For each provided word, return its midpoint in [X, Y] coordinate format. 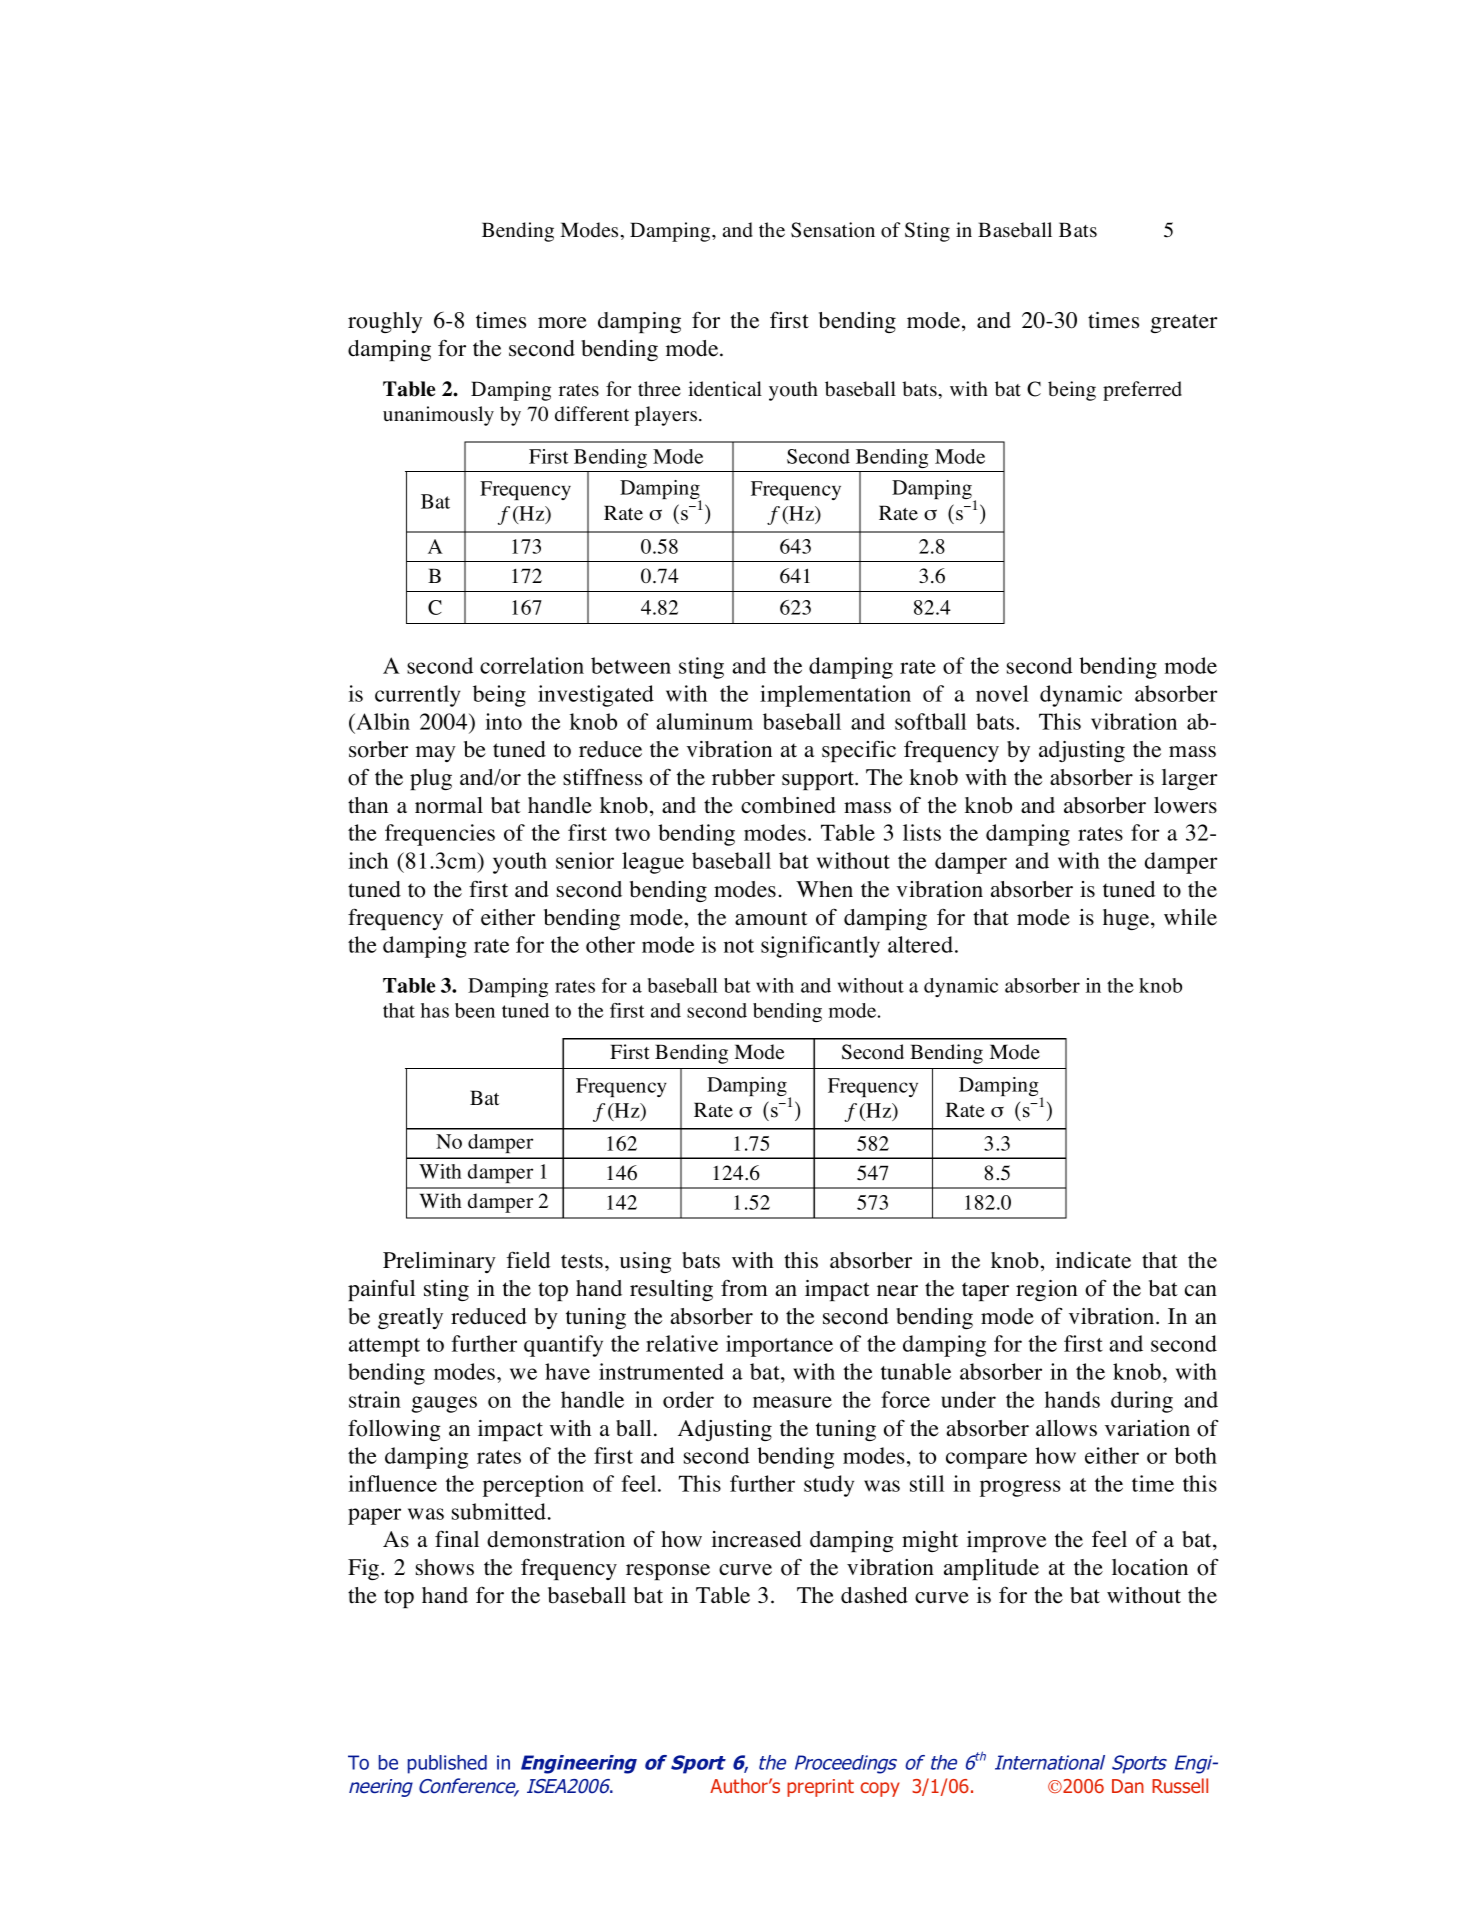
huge [1127, 919]
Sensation [833, 230]
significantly [820, 947]
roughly [385, 322]
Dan [1128, 1786]
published [447, 1764]
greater [1184, 323]
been [475, 1010]
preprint [820, 1788]
